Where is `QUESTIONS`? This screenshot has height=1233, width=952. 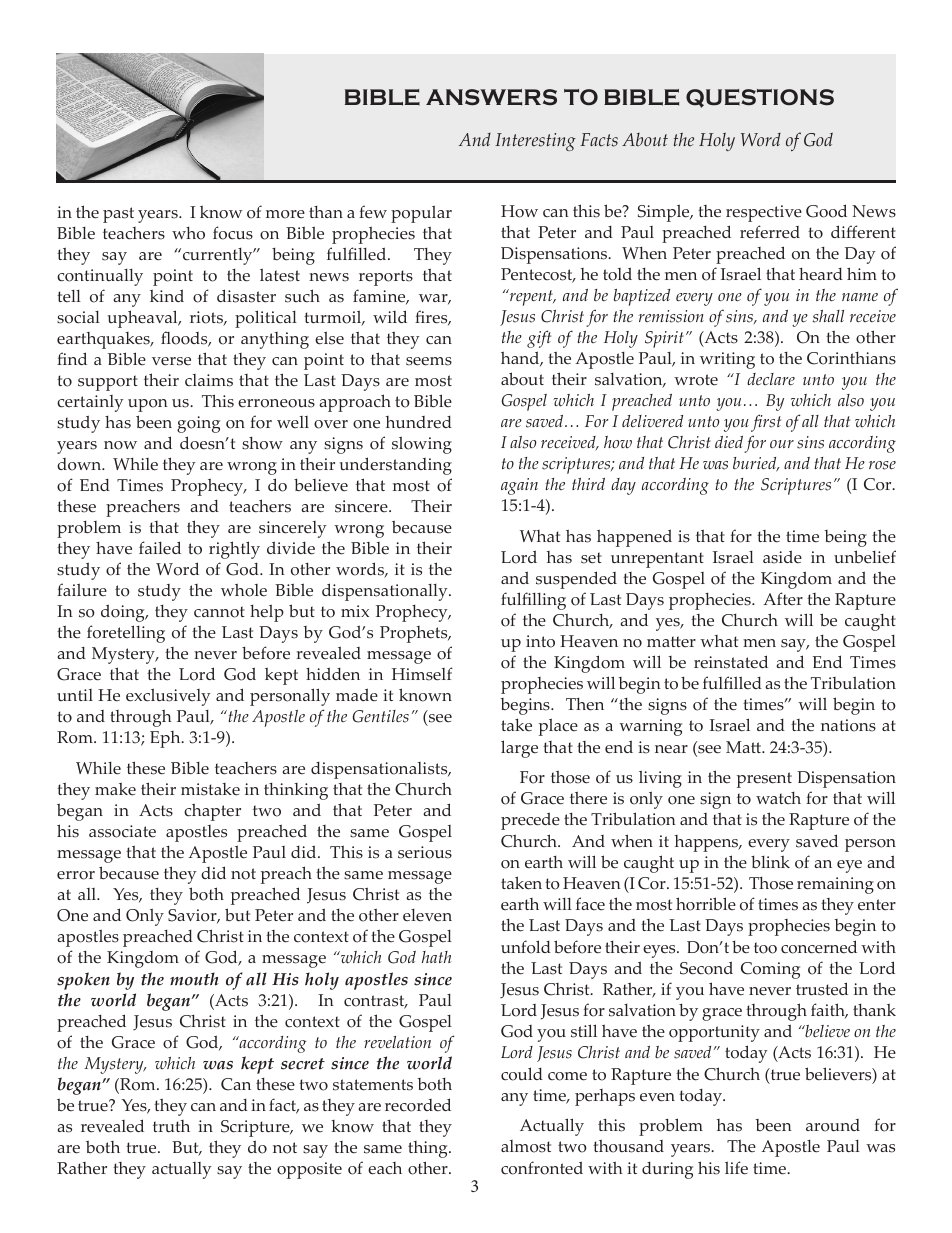 QUESTIONS is located at coordinates (760, 98).
